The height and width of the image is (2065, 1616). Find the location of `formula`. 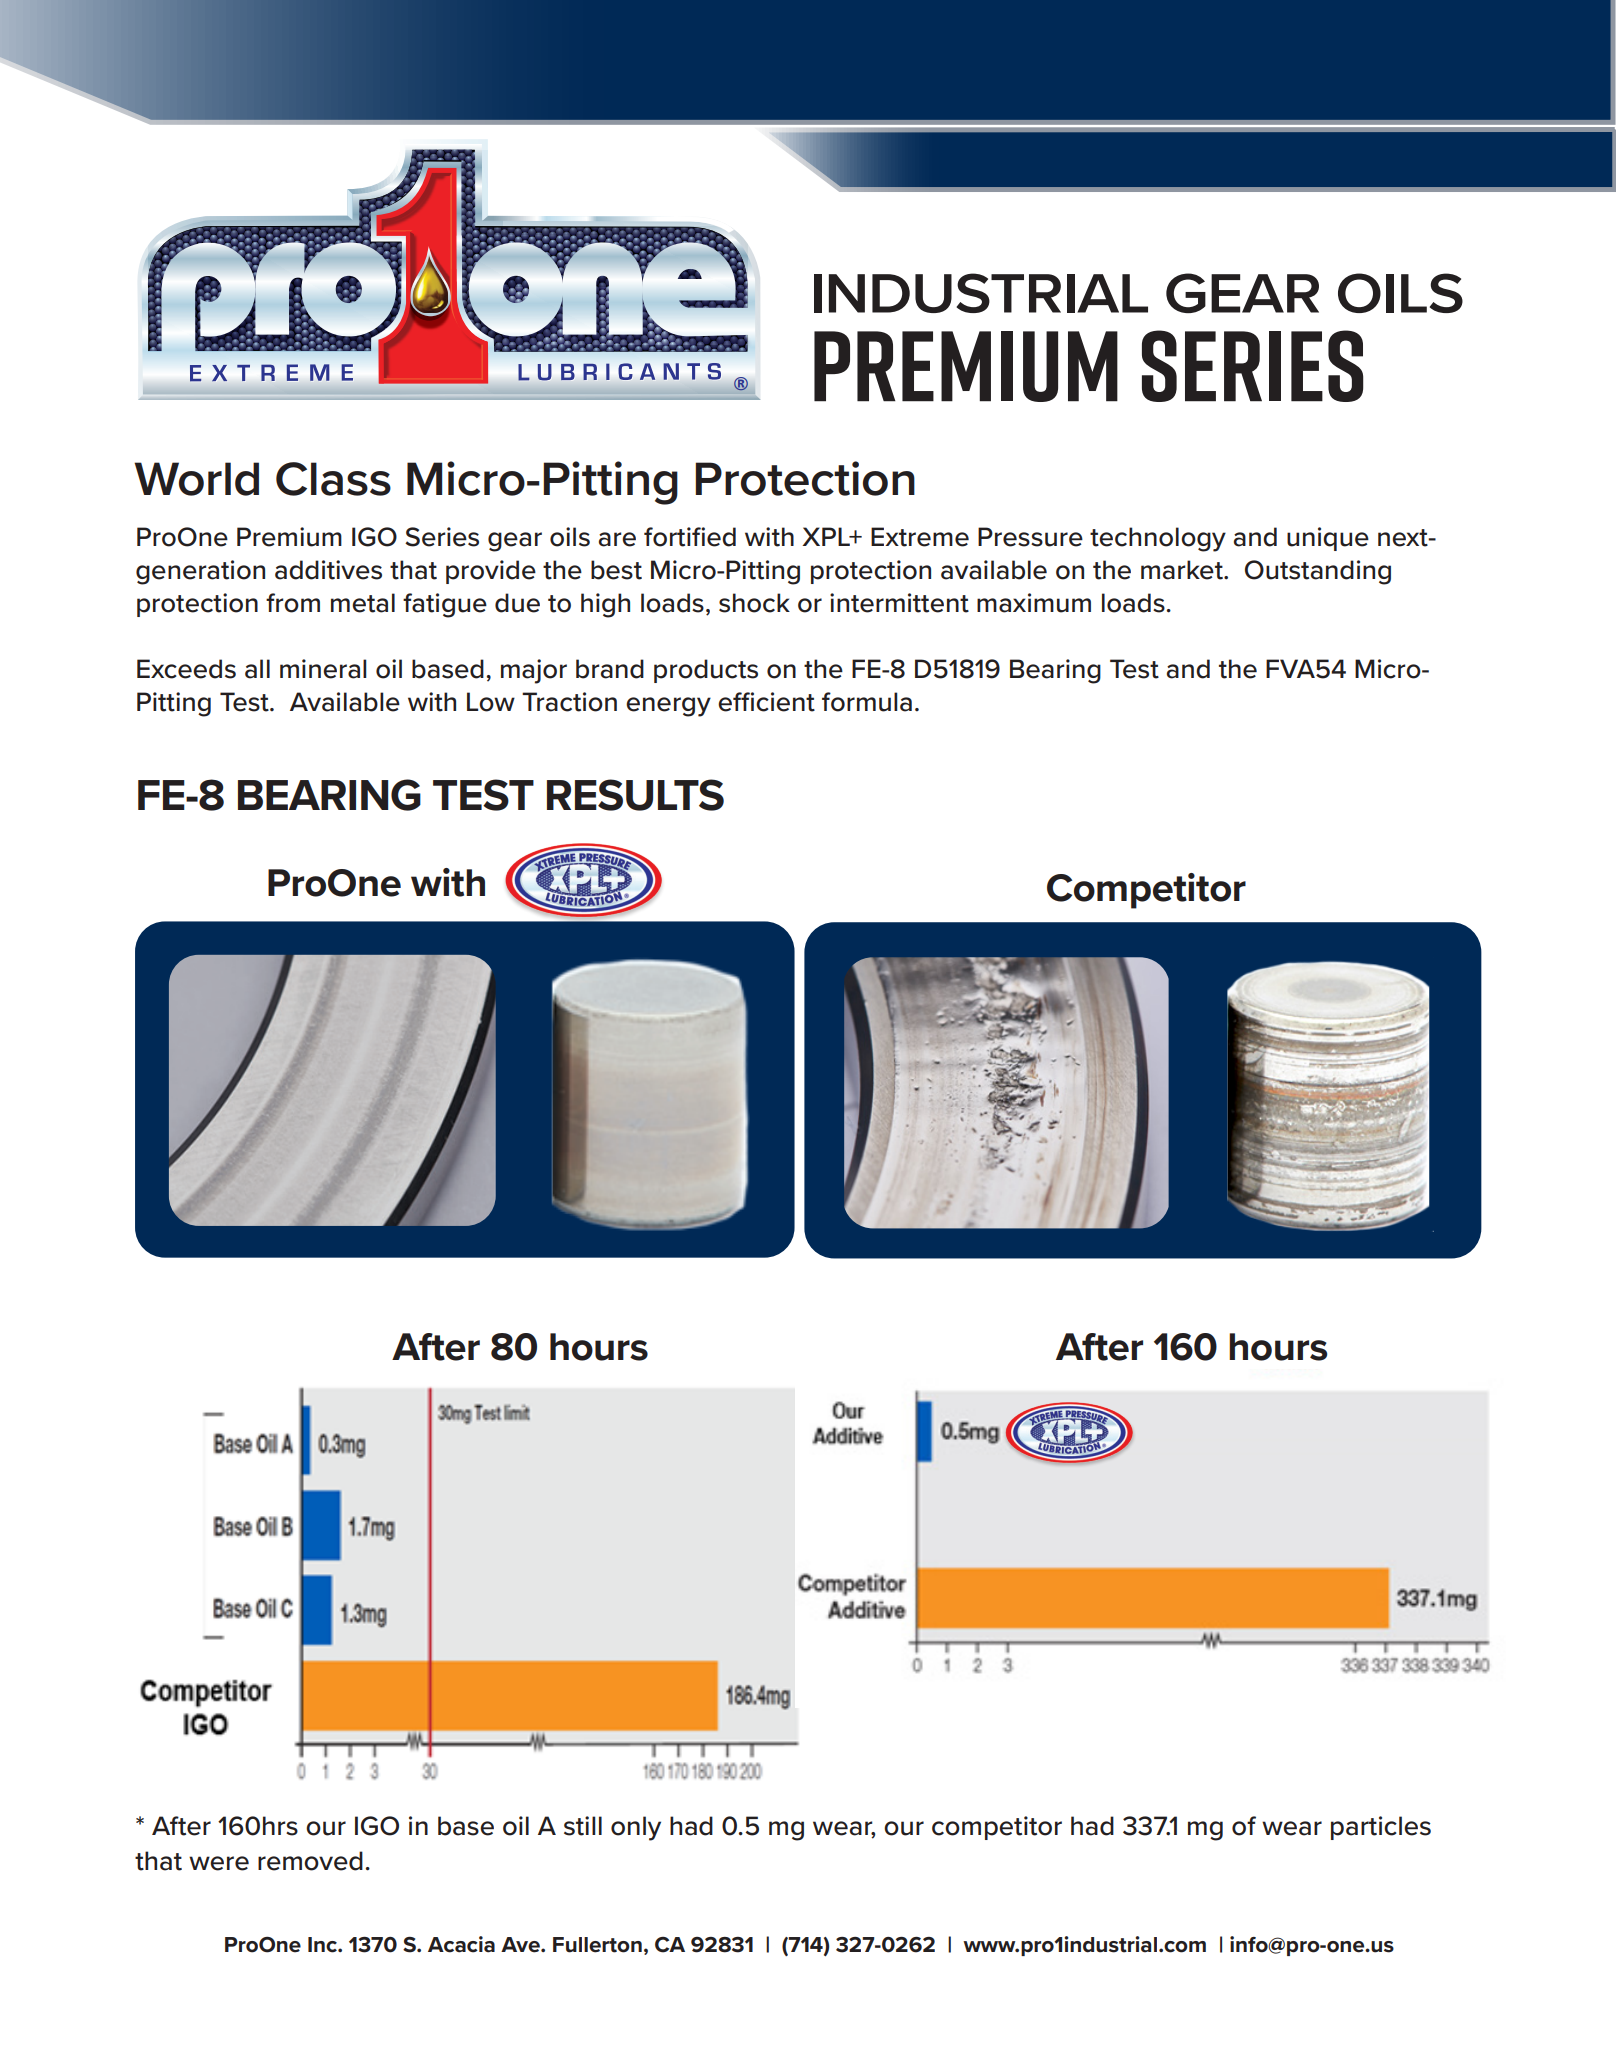

formula is located at coordinates (867, 702).
